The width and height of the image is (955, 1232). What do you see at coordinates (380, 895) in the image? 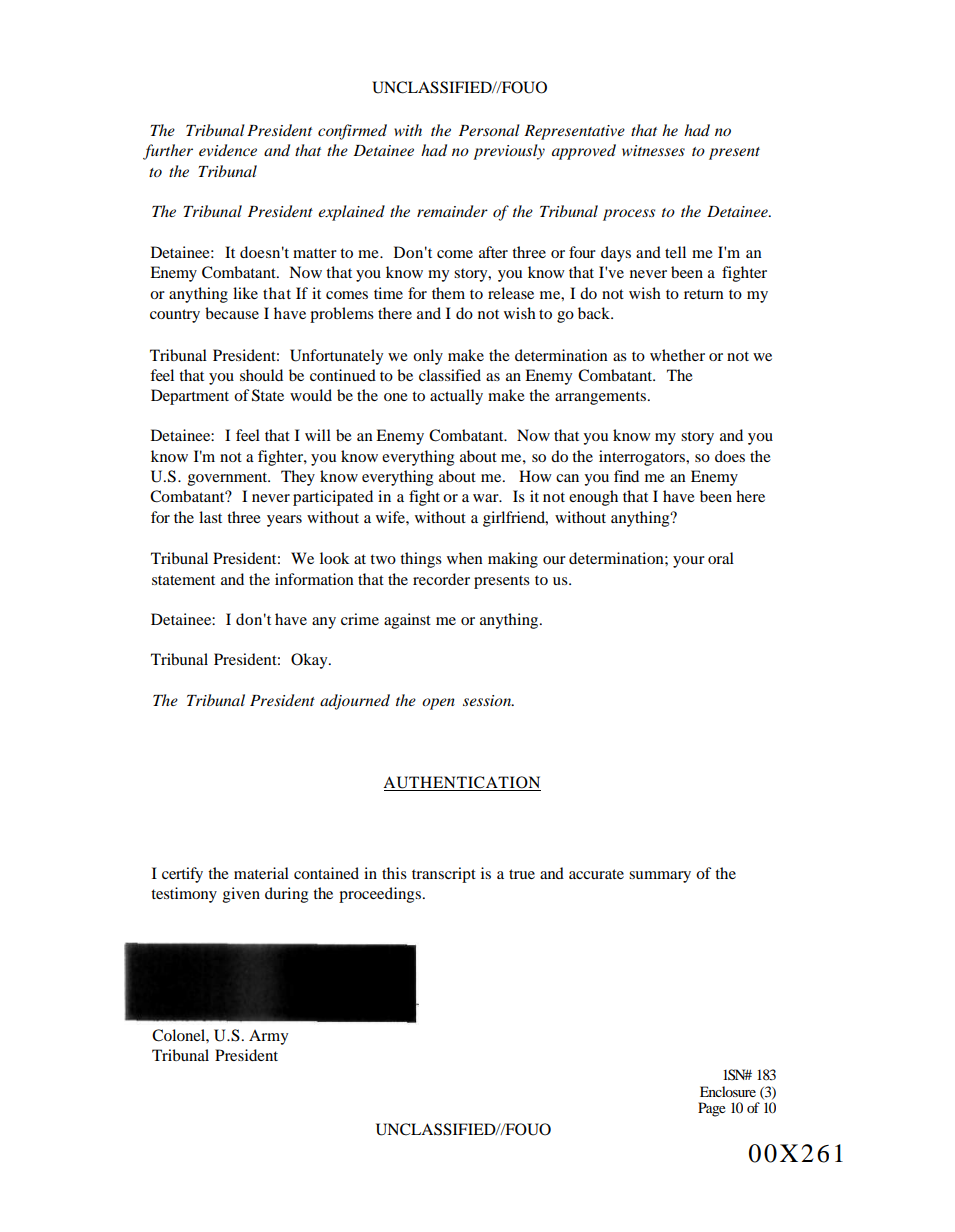
I see `proceedings` at bounding box center [380, 895].
